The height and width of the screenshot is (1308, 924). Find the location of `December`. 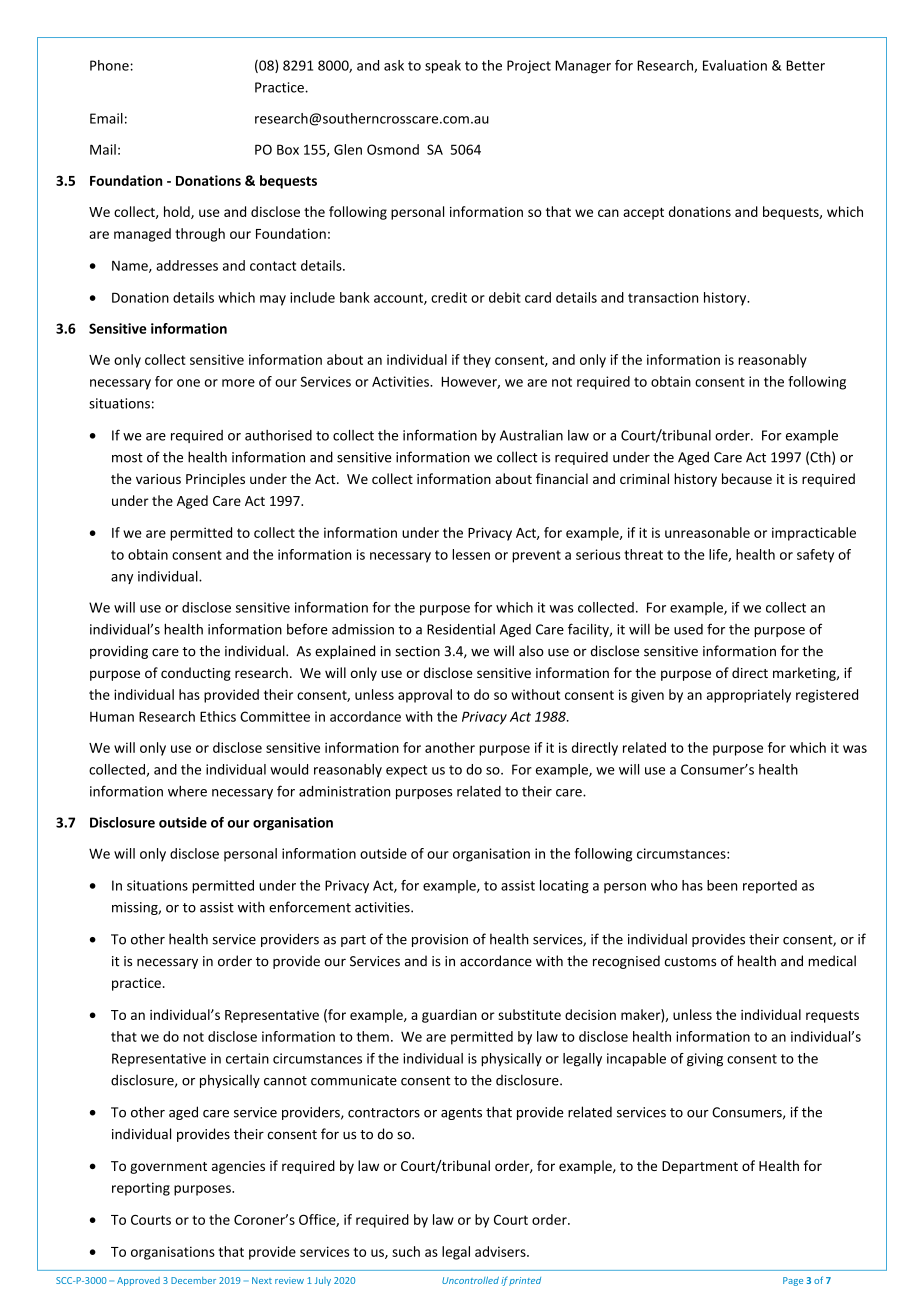

December is located at coordinates (193, 1280).
